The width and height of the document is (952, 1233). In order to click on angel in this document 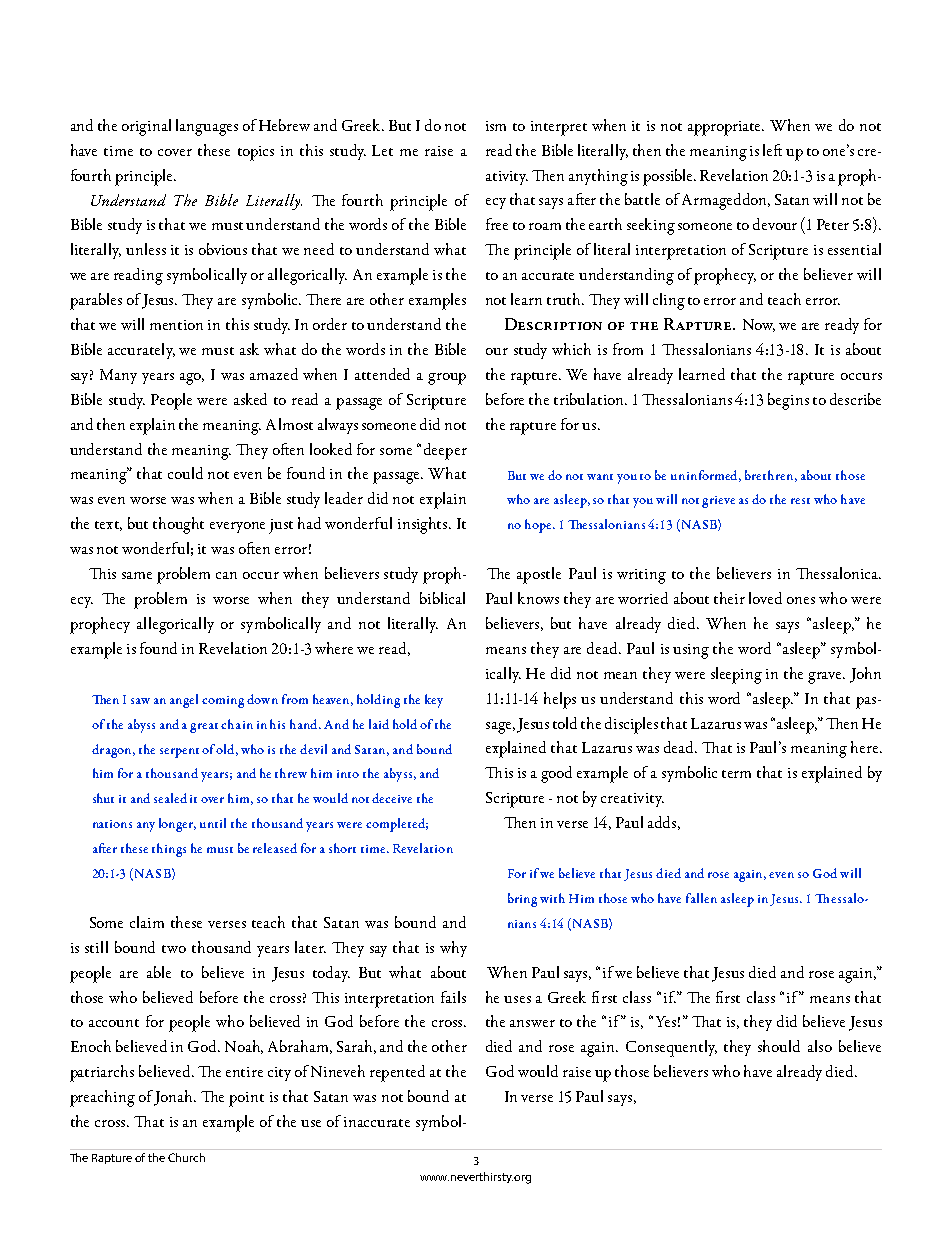, I will do `click(184, 701)`.
